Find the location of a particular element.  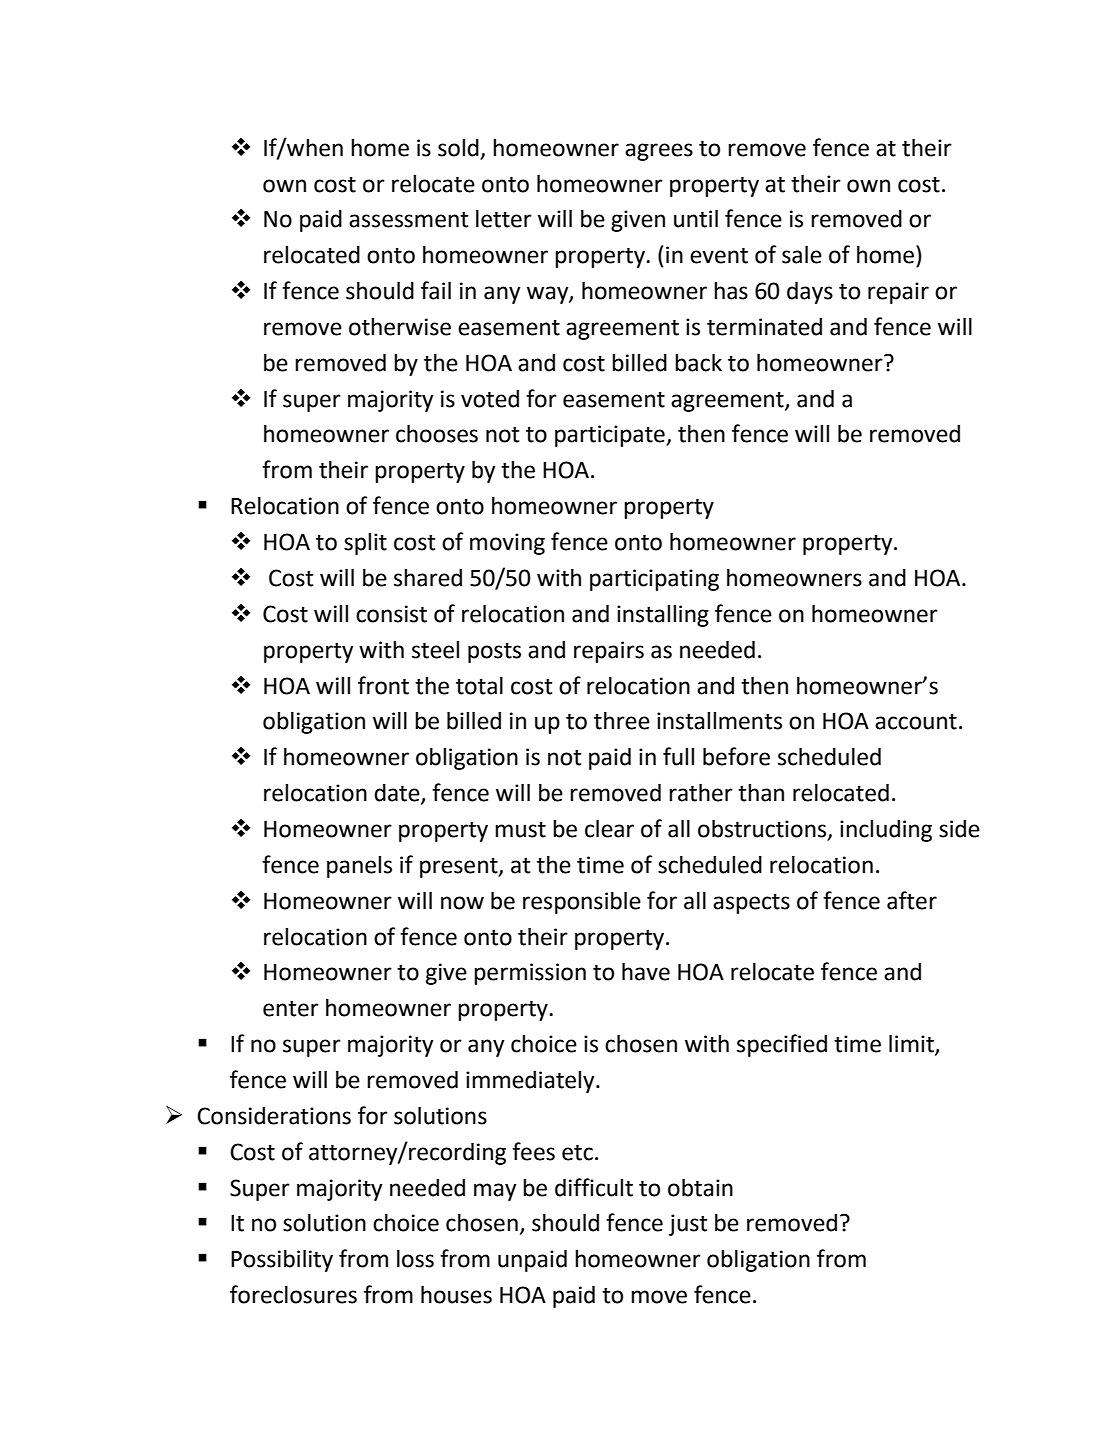

front is located at coordinates (383, 685).
